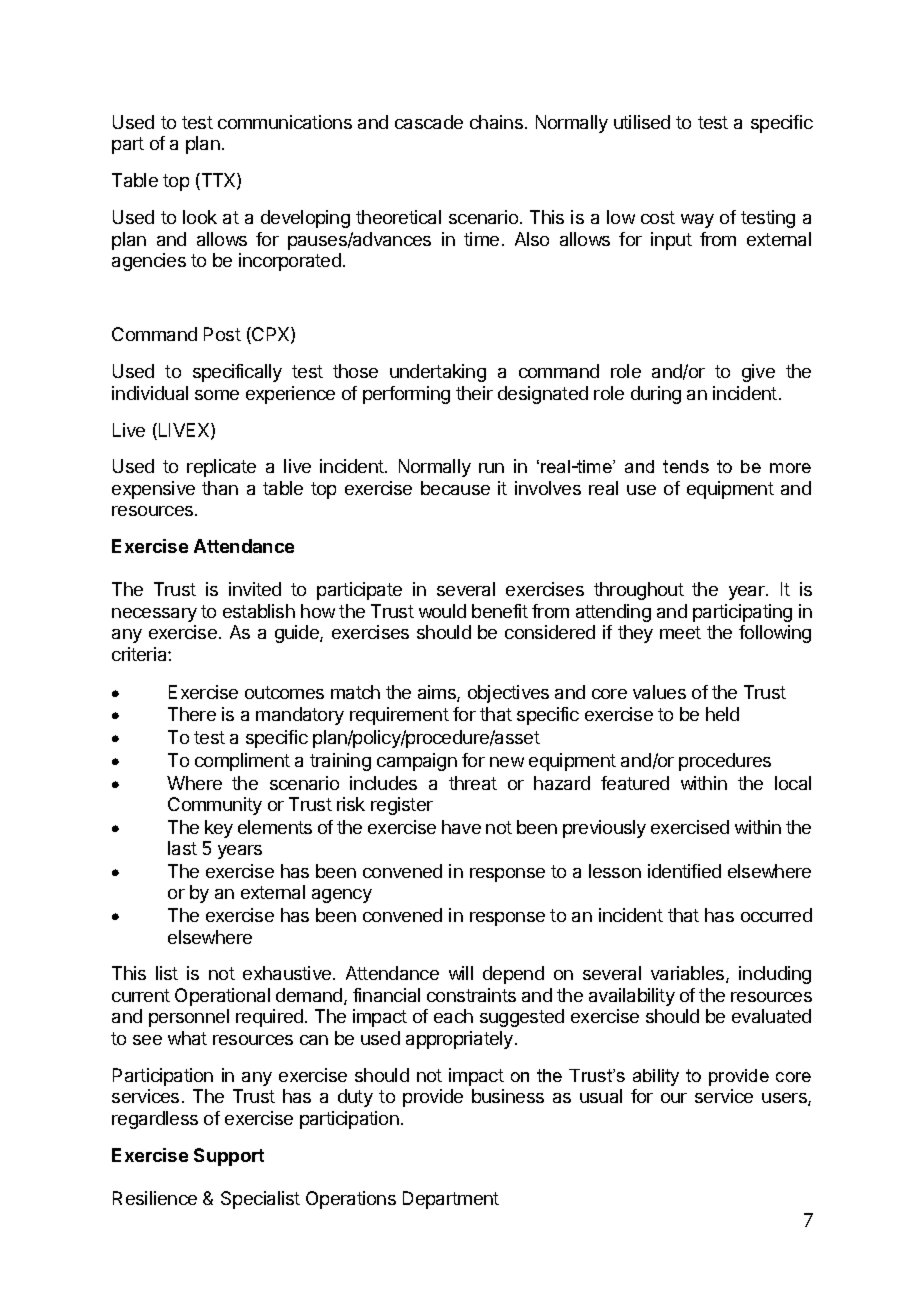 The image size is (924, 1308). I want to click on users, so click(785, 1099).
